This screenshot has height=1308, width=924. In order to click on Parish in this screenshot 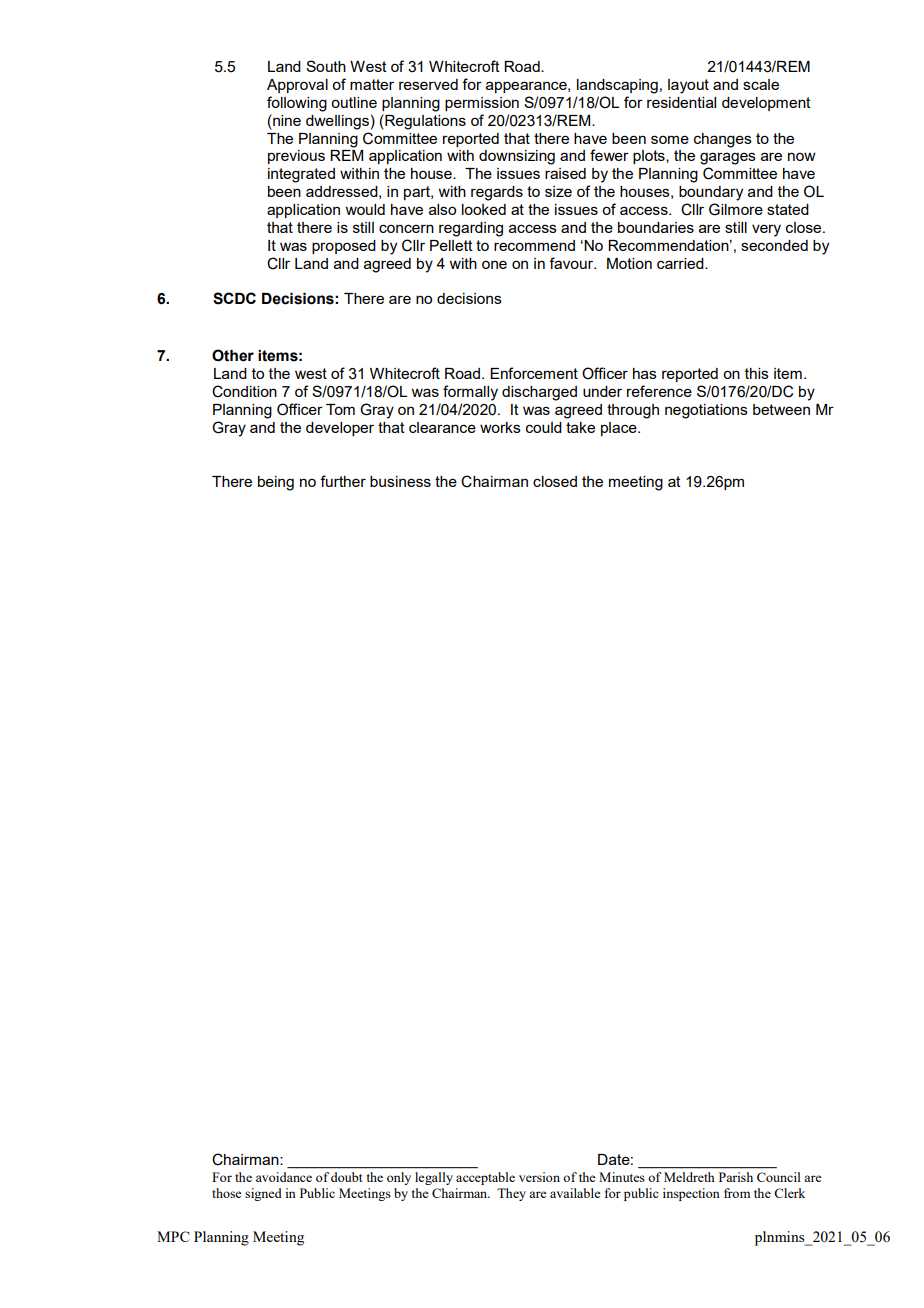, I will do `click(736, 1177)`.
